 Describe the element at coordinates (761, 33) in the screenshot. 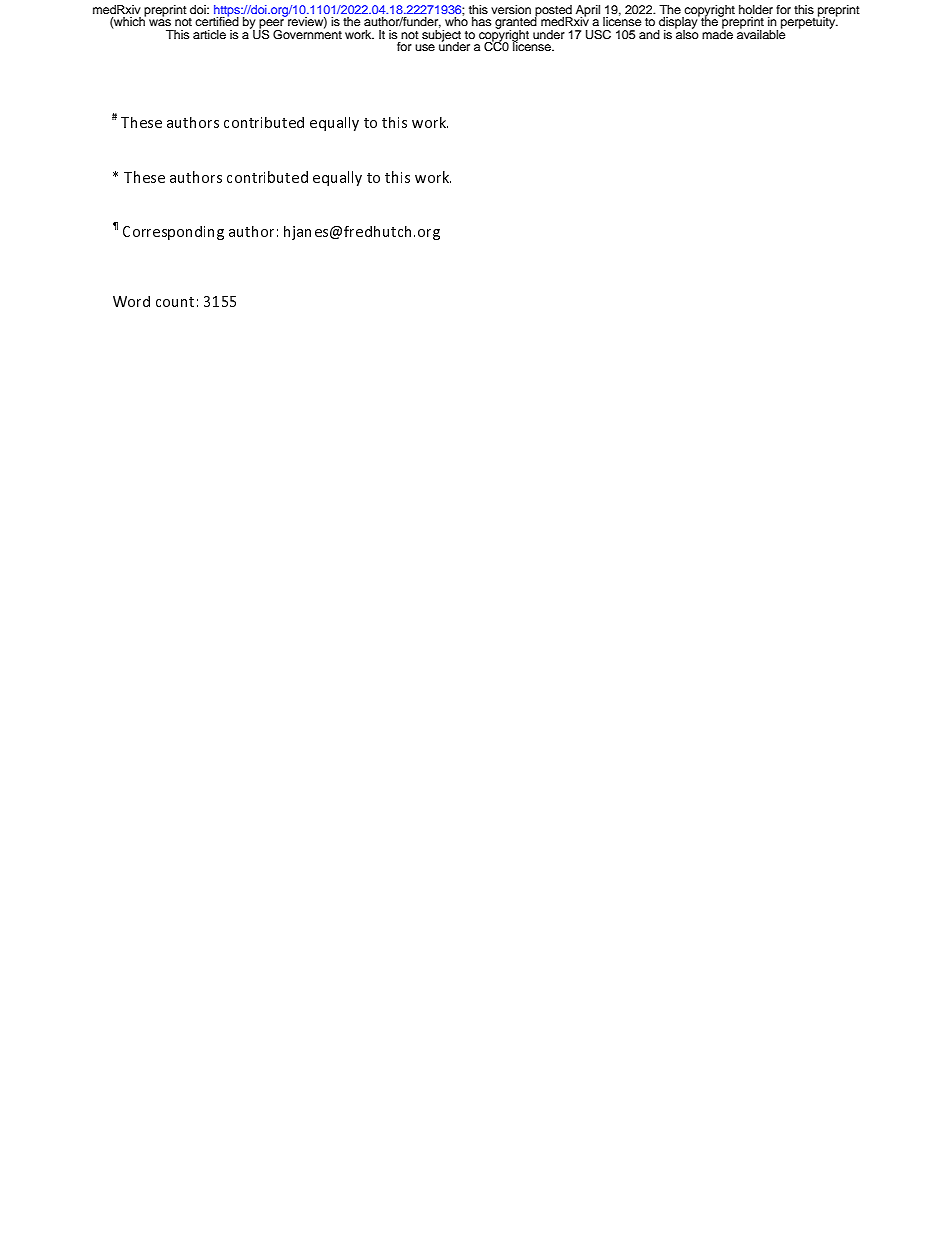

I see `available` at that location.
